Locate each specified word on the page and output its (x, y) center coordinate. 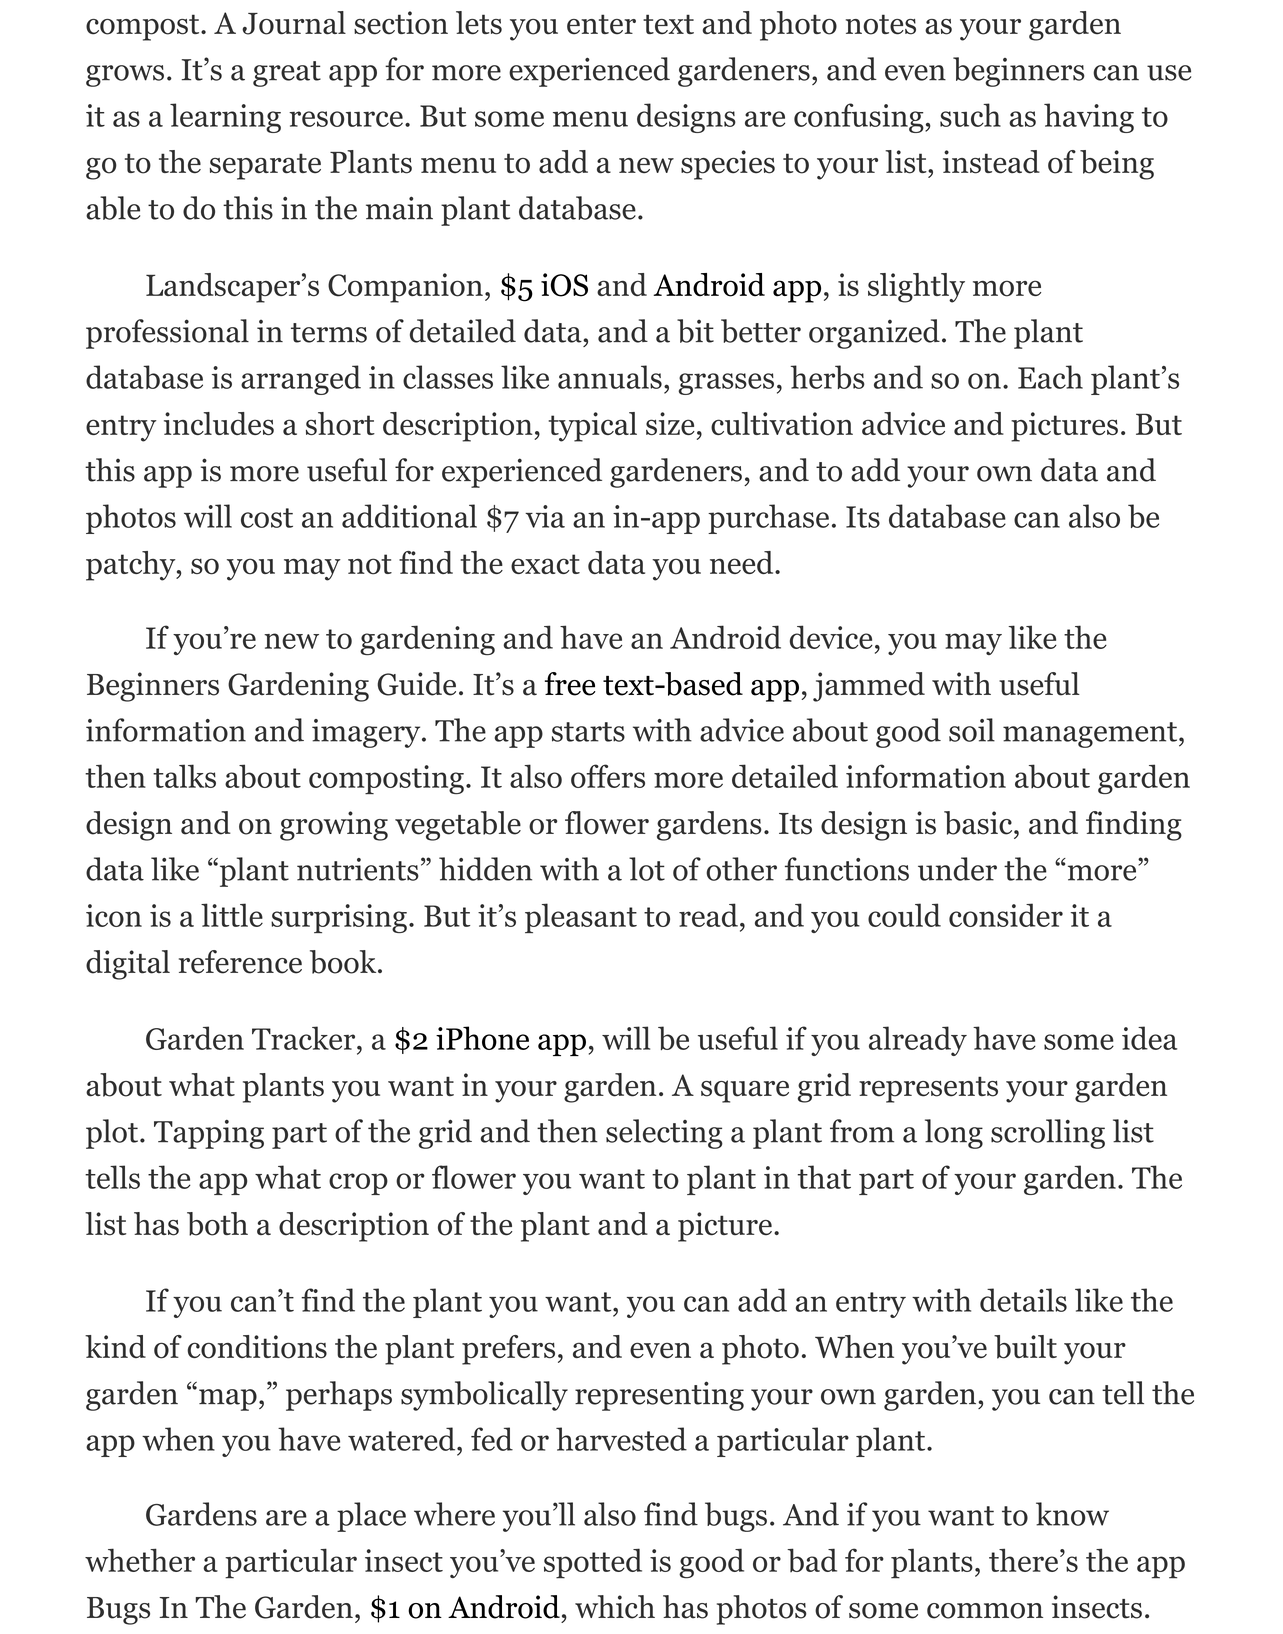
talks (184, 776)
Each (1050, 377)
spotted (593, 1563)
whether (140, 1560)
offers (608, 776)
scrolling (1048, 1134)
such (970, 115)
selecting (664, 1134)
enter (601, 24)
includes (219, 423)
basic (979, 823)
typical (592, 427)
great (287, 74)
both (217, 1224)
